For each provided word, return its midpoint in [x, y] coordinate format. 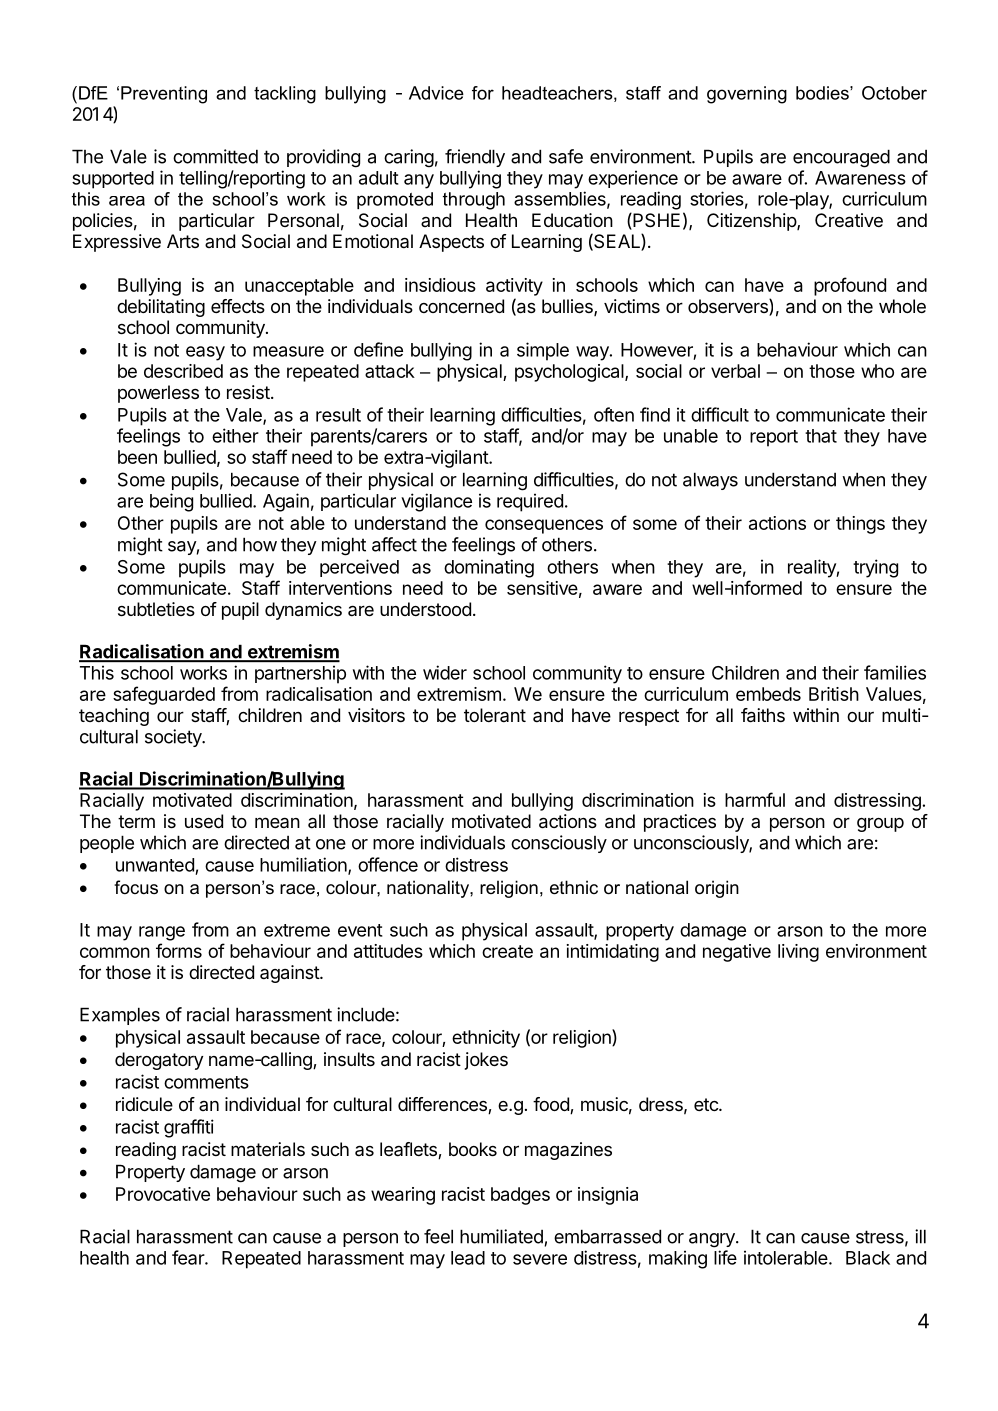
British [834, 694]
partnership [300, 674]
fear [189, 1257]
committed [215, 156]
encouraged [841, 158]
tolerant [495, 715]
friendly [475, 158]
